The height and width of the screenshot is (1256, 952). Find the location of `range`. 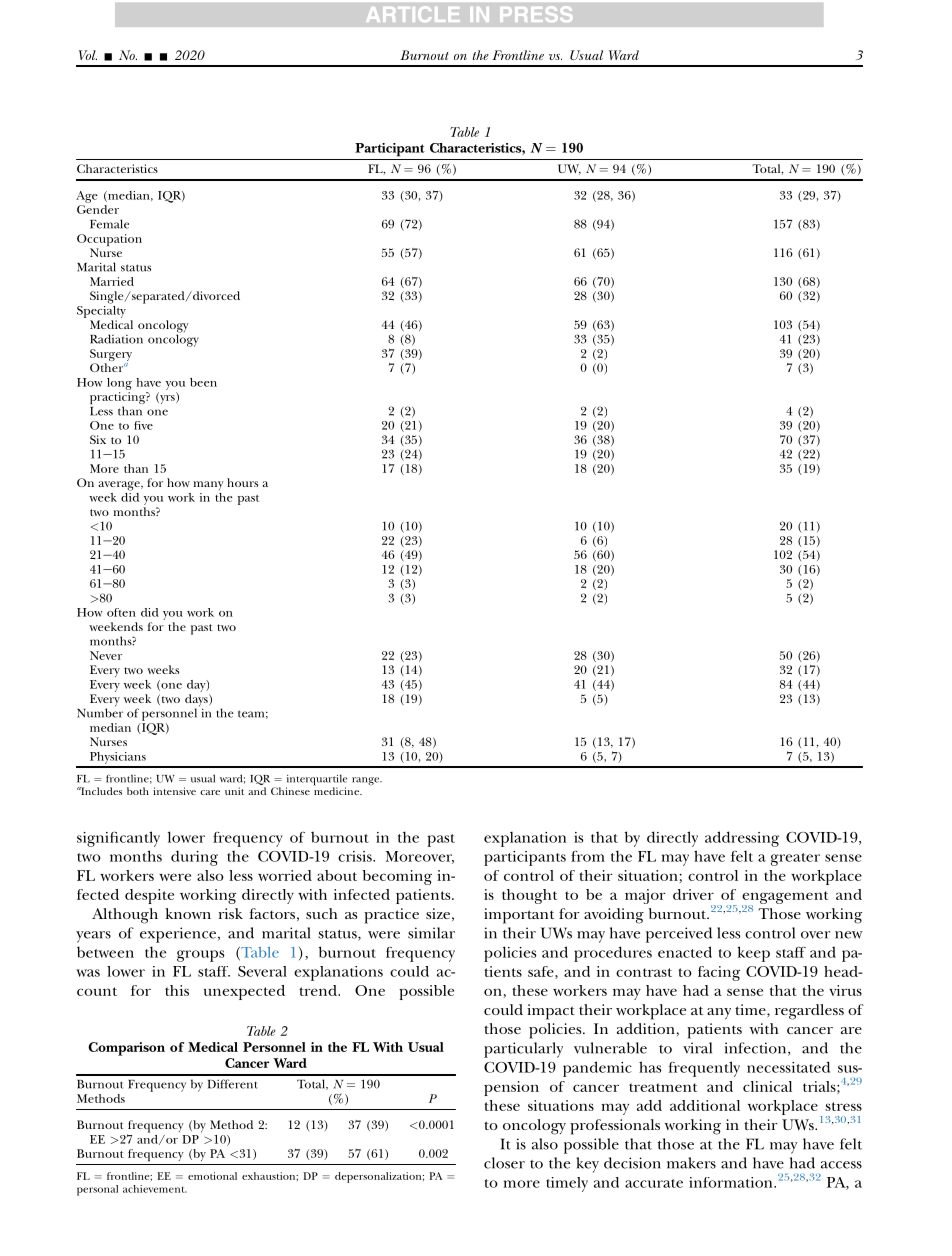

range is located at coordinates (367, 781).
